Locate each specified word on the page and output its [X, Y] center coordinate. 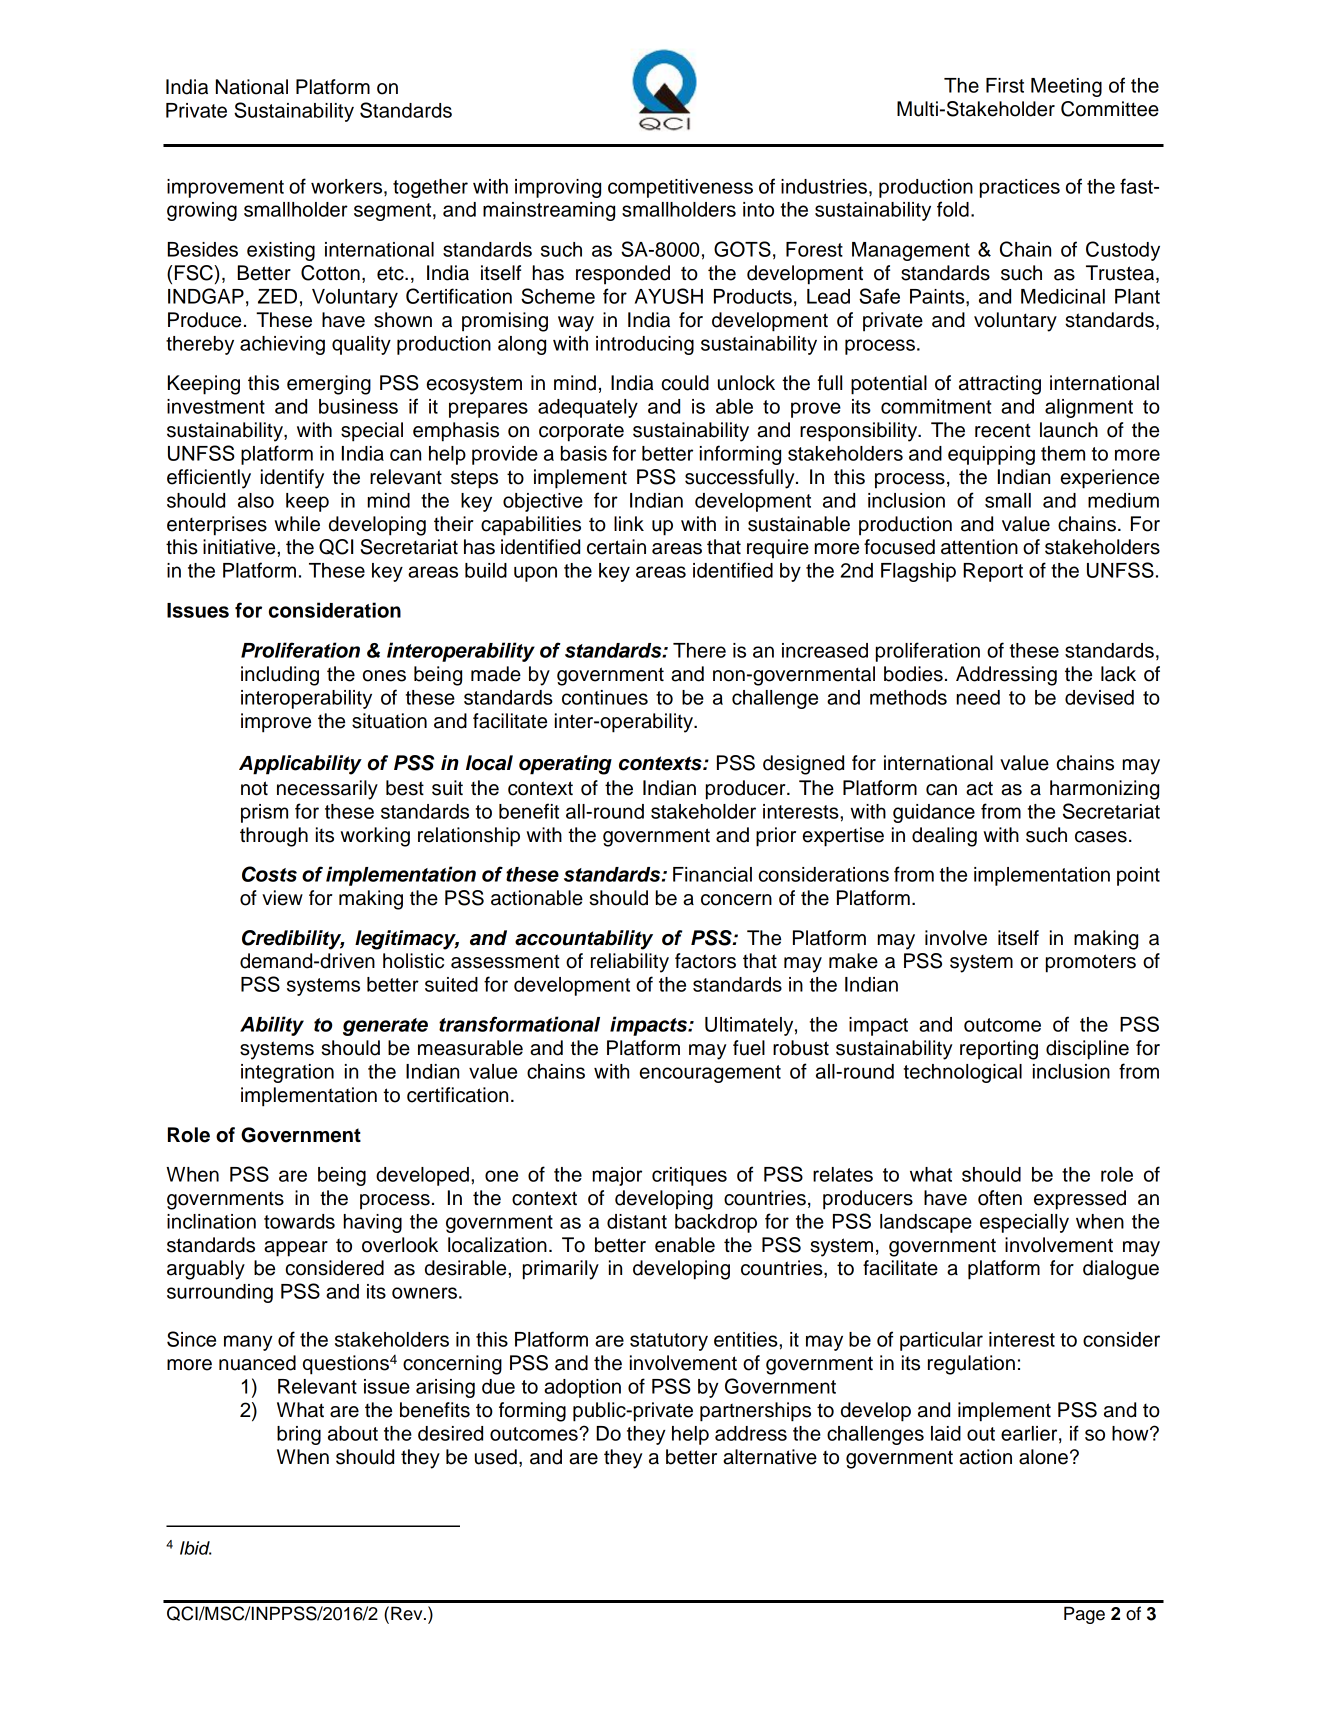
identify [292, 479]
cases [1101, 837]
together [430, 188]
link [629, 523]
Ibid [195, 1548]
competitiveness [680, 188]
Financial [712, 874]
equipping [991, 455]
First [1005, 85]
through [274, 837]
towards [299, 1221]
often [1000, 1198]
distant [637, 1221]
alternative [770, 1457]
